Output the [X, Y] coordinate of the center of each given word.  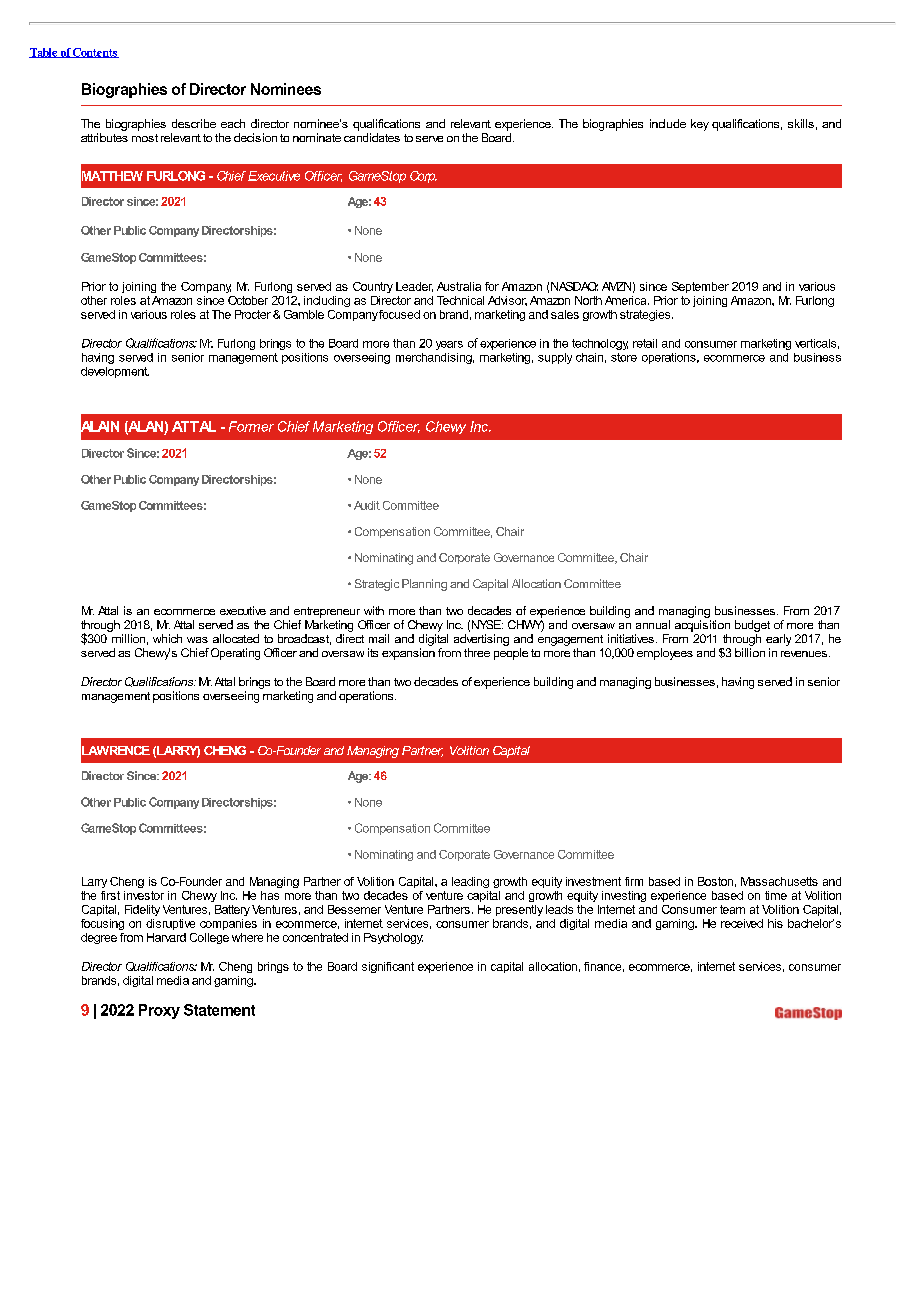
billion [750, 652]
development [115, 372]
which [167, 638]
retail [645, 343]
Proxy [159, 1011]
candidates [372, 137]
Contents [95, 53]
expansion [408, 654]
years [449, 345]
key [700, 125]
